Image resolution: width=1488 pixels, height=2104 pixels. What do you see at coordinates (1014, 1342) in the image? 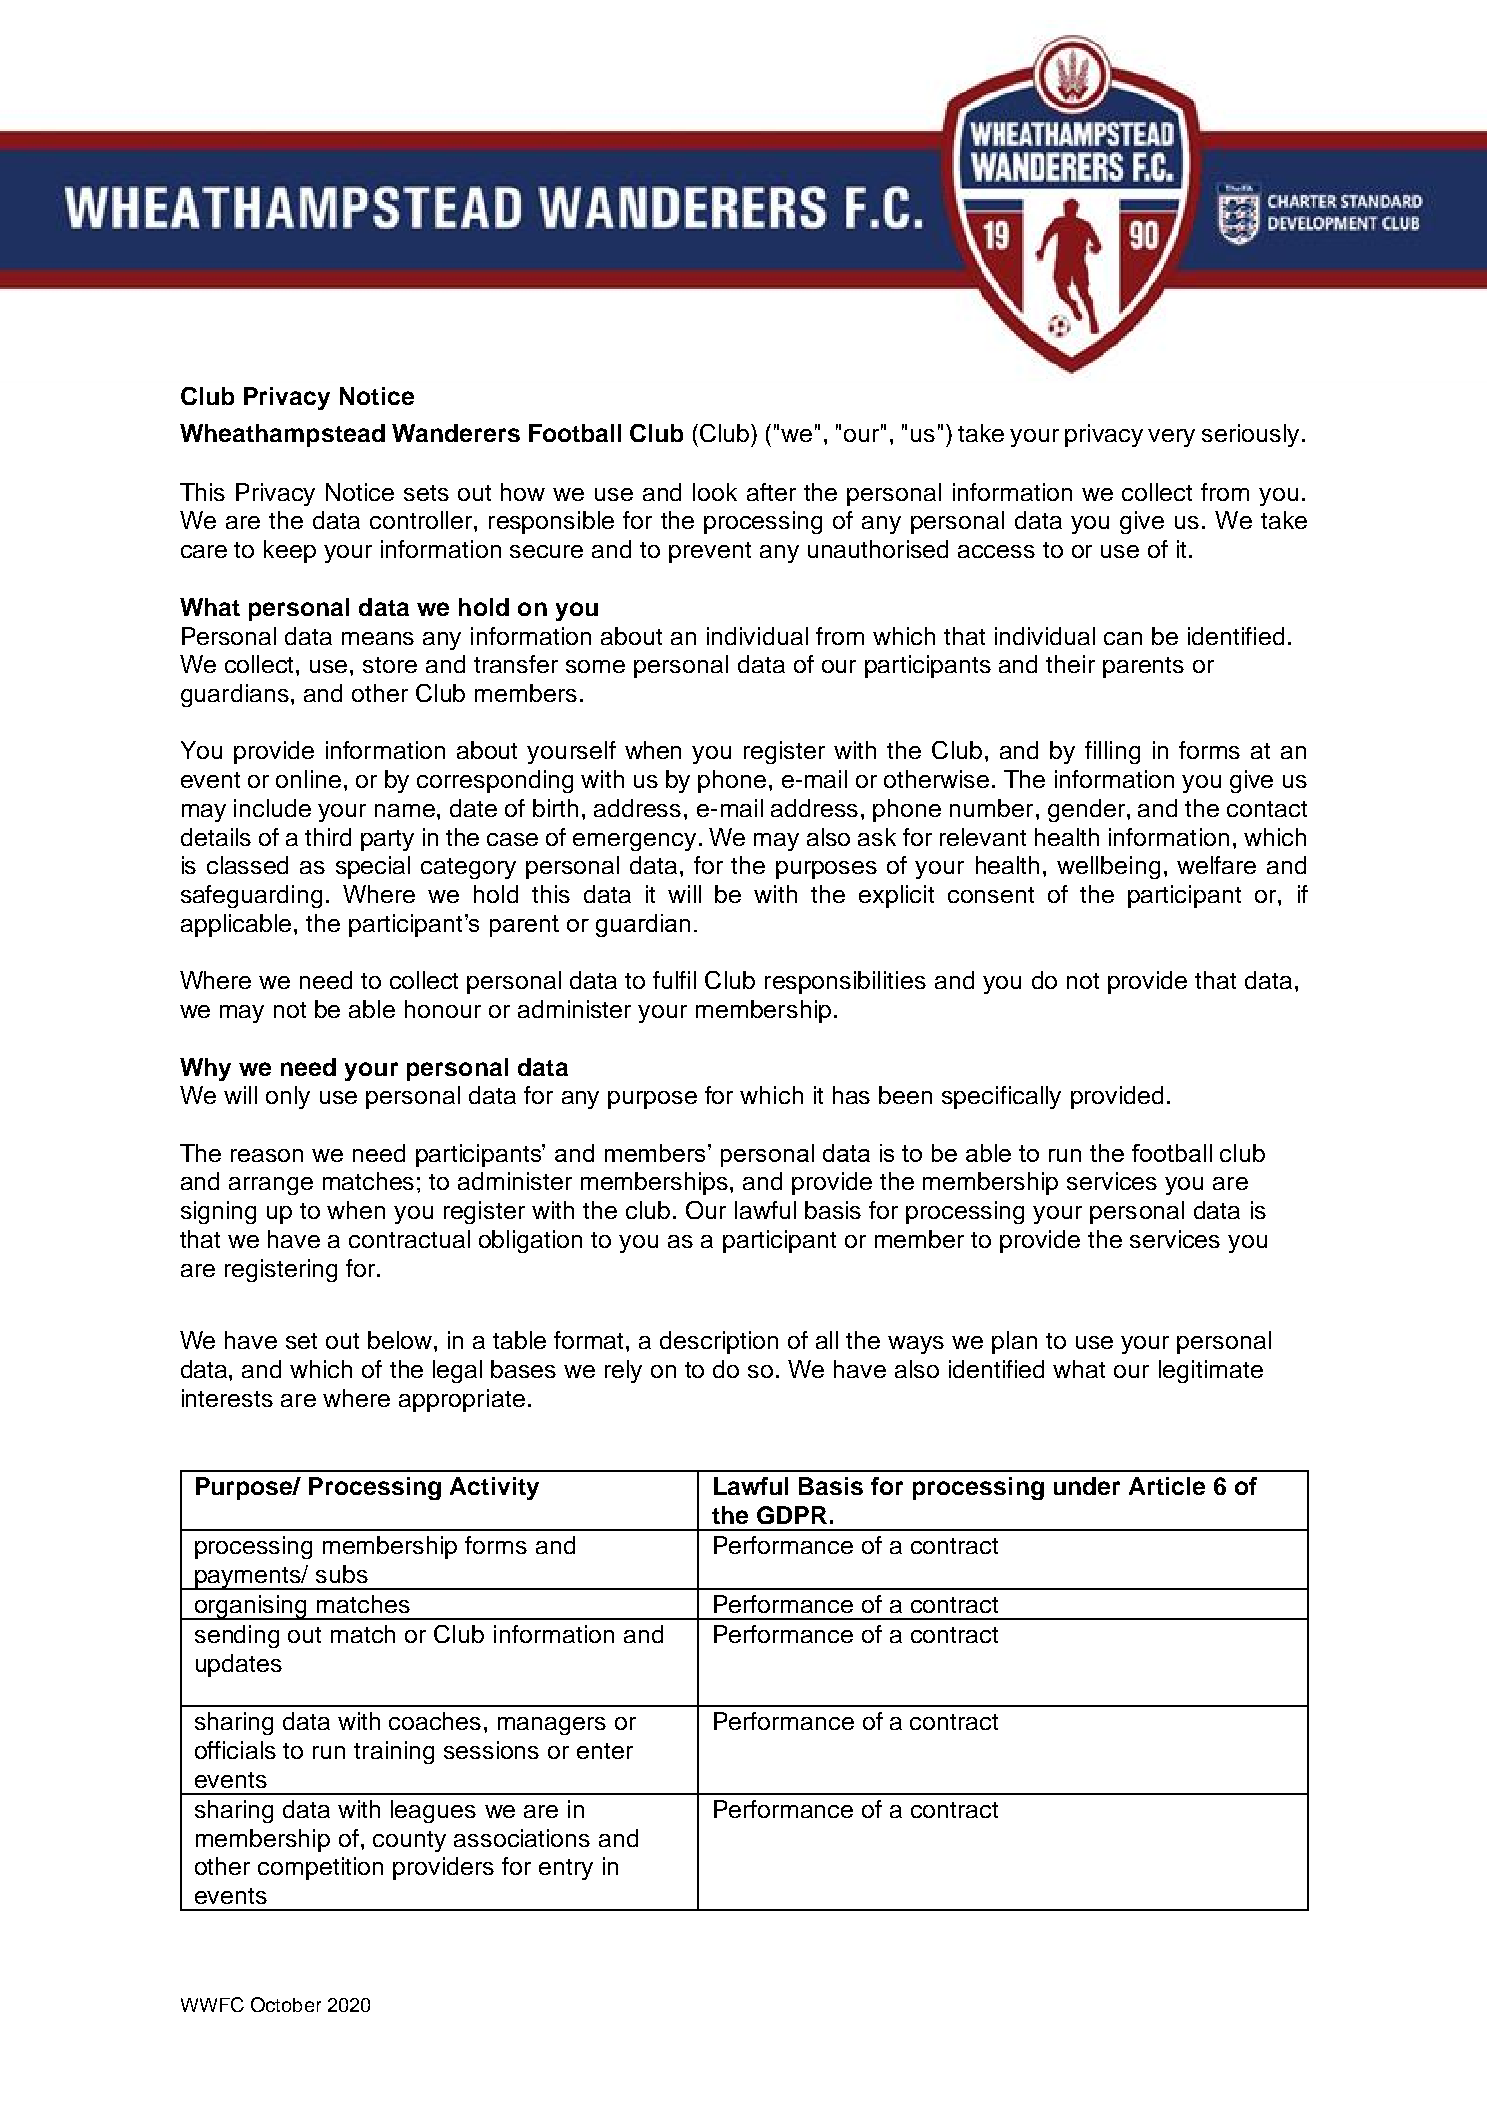
I see `plan` at bounding box center [1014, 1342].
